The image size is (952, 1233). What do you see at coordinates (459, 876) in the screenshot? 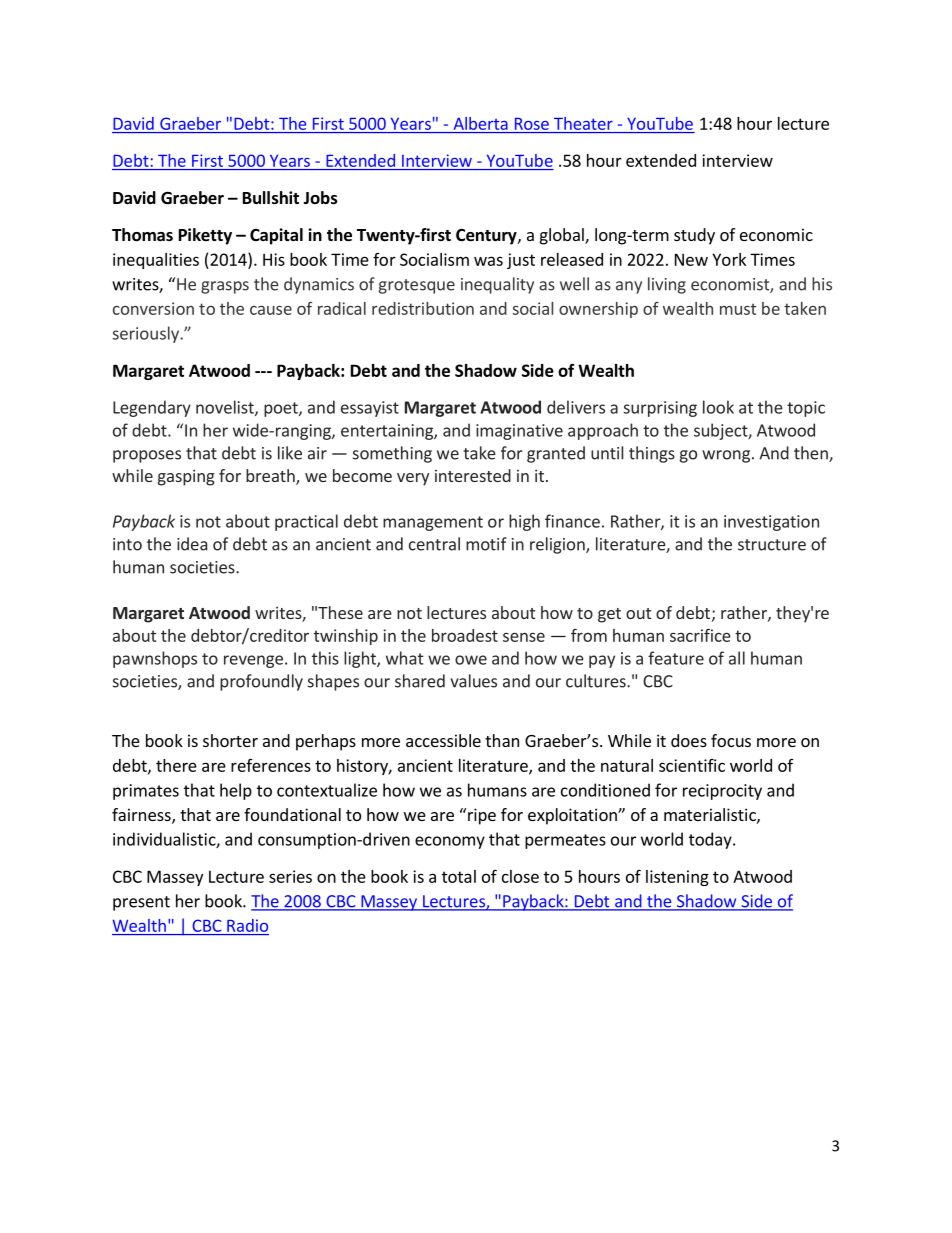
I see `total` at bounding box center [459, 876].
